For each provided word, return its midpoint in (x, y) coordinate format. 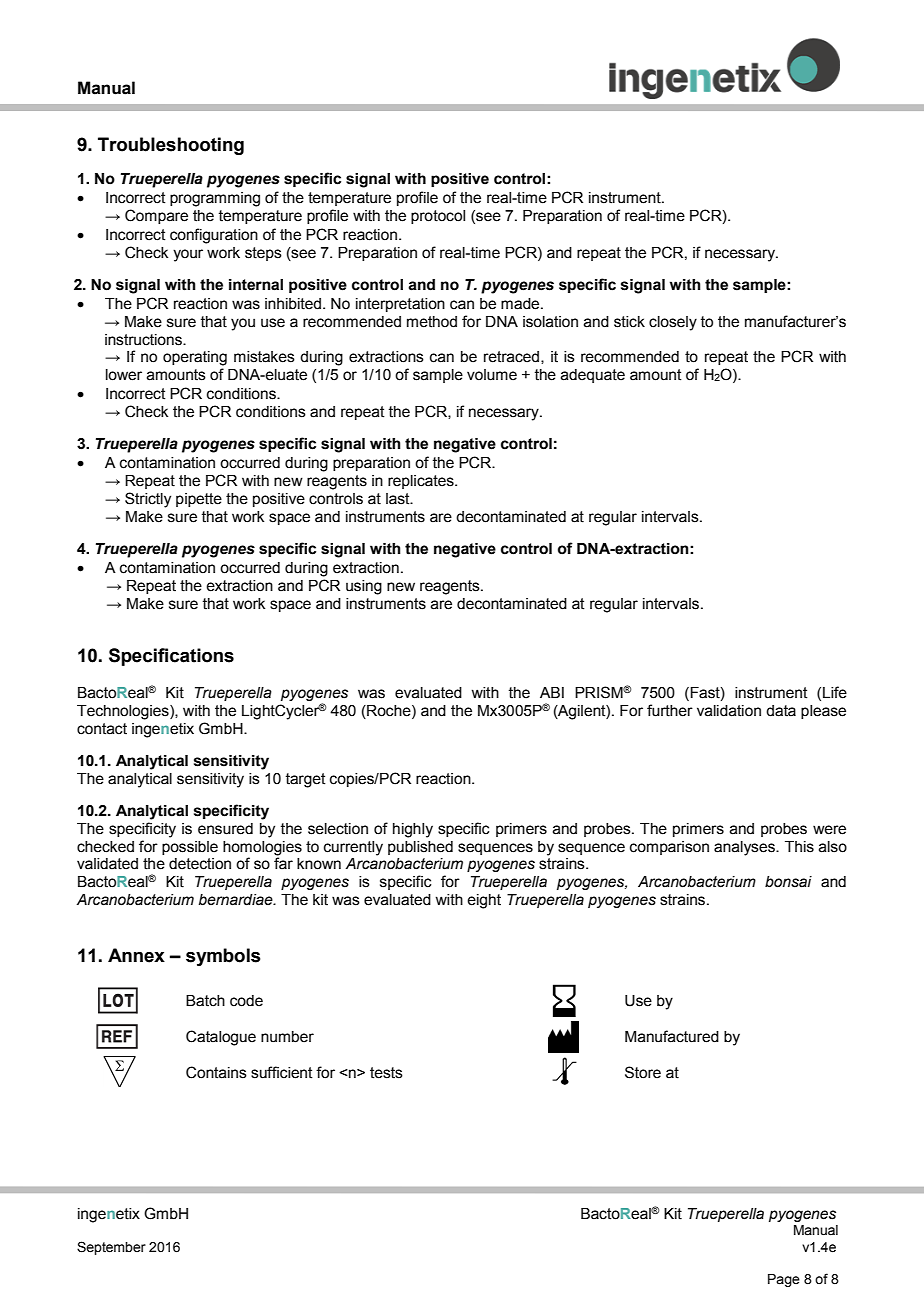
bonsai (788, 882)
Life (835, 692)
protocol (438, 217)
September (111, 1248)
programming (215, 199)
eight (484, 901)
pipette (199, 500)
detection (200, 864)
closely (673, 323)
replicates (422, 482)
